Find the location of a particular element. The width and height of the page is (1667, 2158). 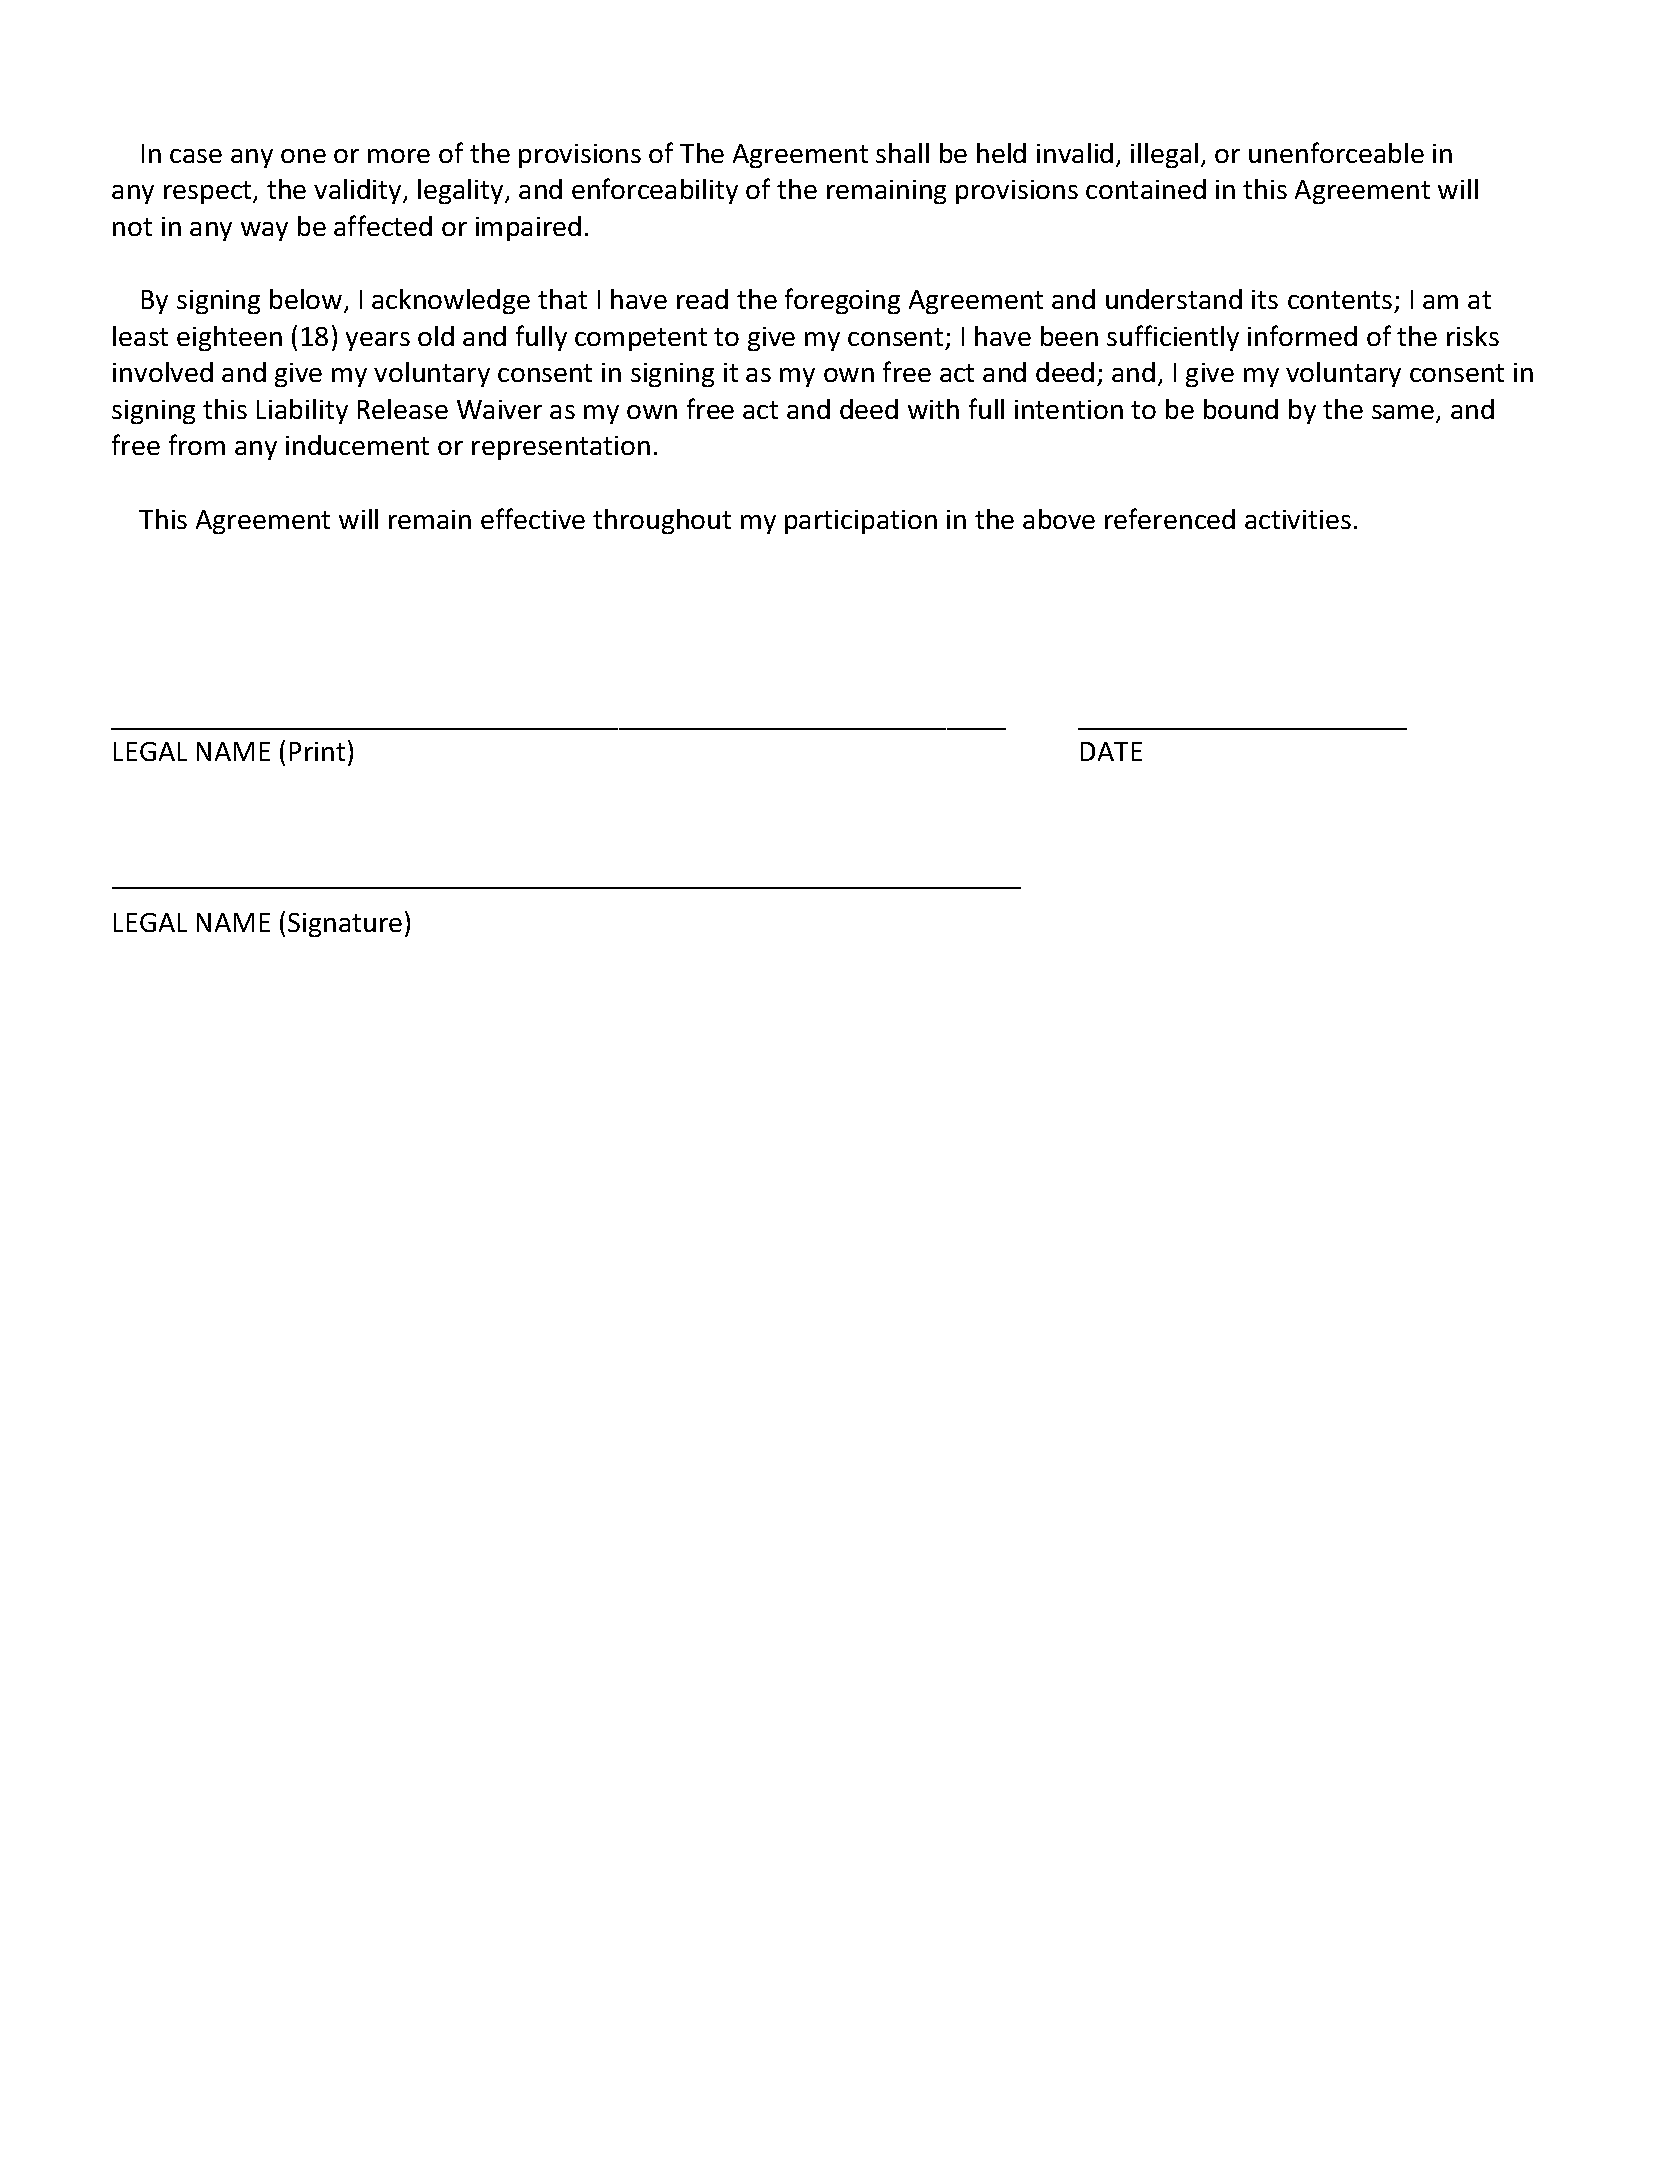

Signature is located at coordinates (345, 925).
